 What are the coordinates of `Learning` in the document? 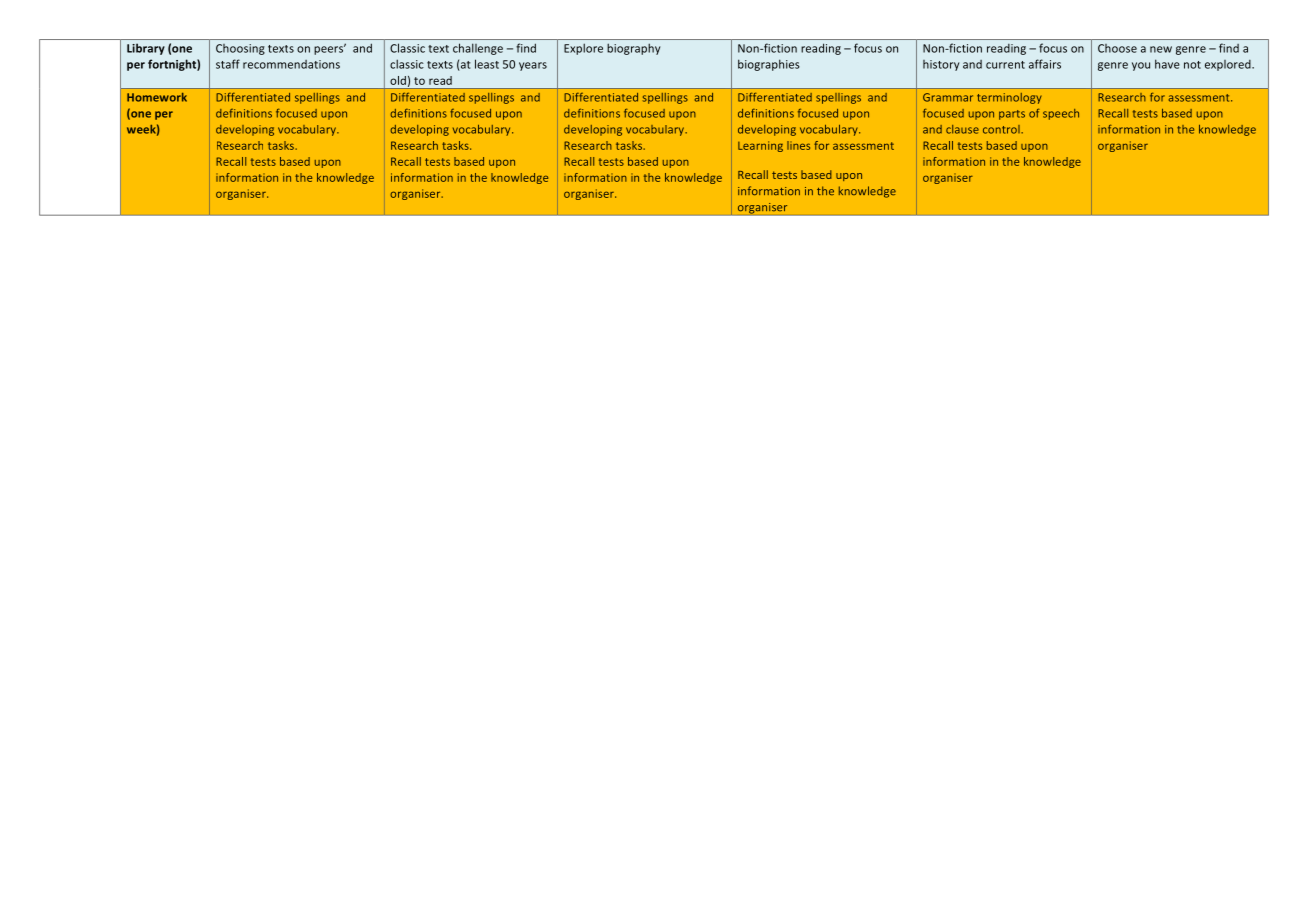 It's located at (760, 146).
